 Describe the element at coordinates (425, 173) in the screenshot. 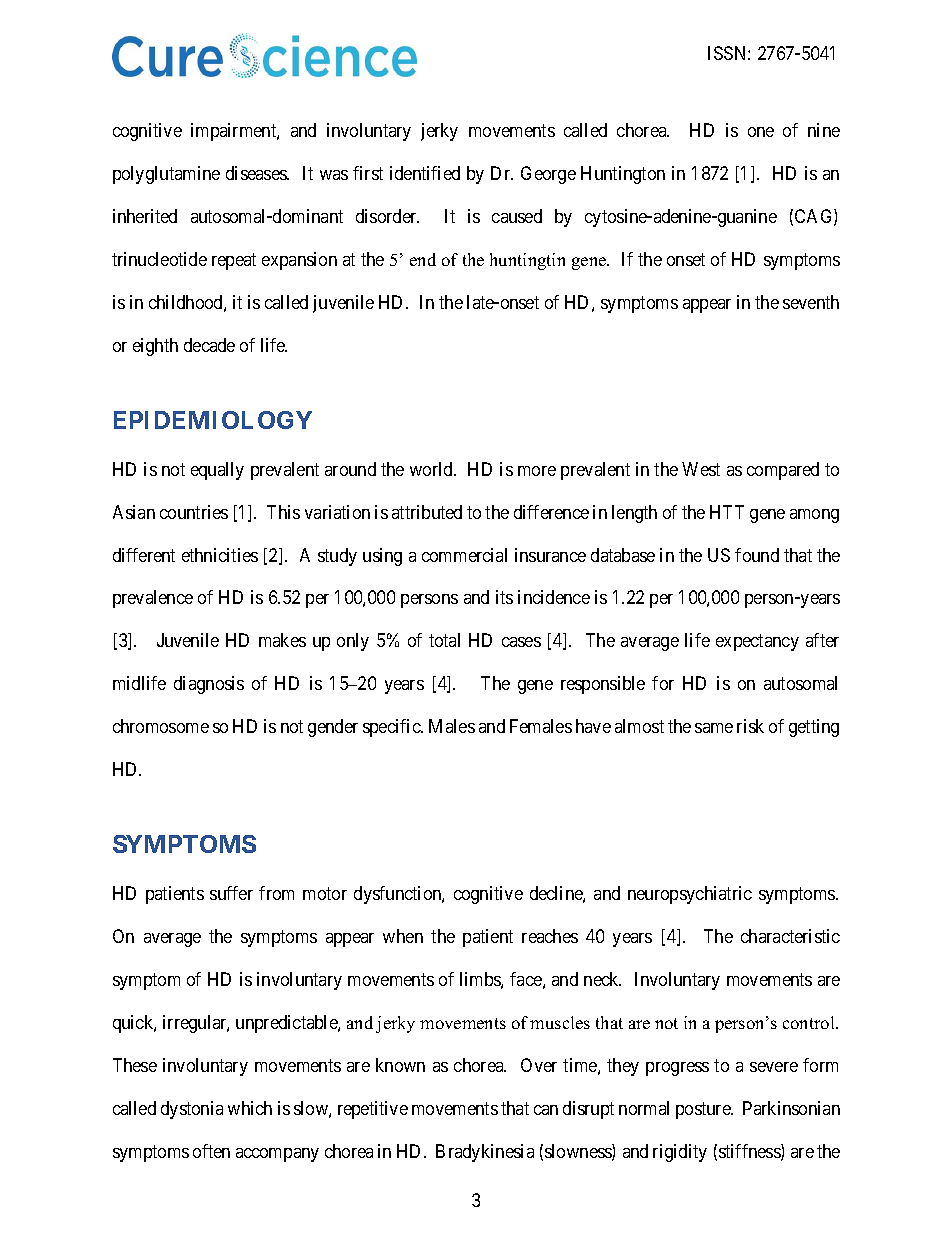

I see `identified` at that location.
